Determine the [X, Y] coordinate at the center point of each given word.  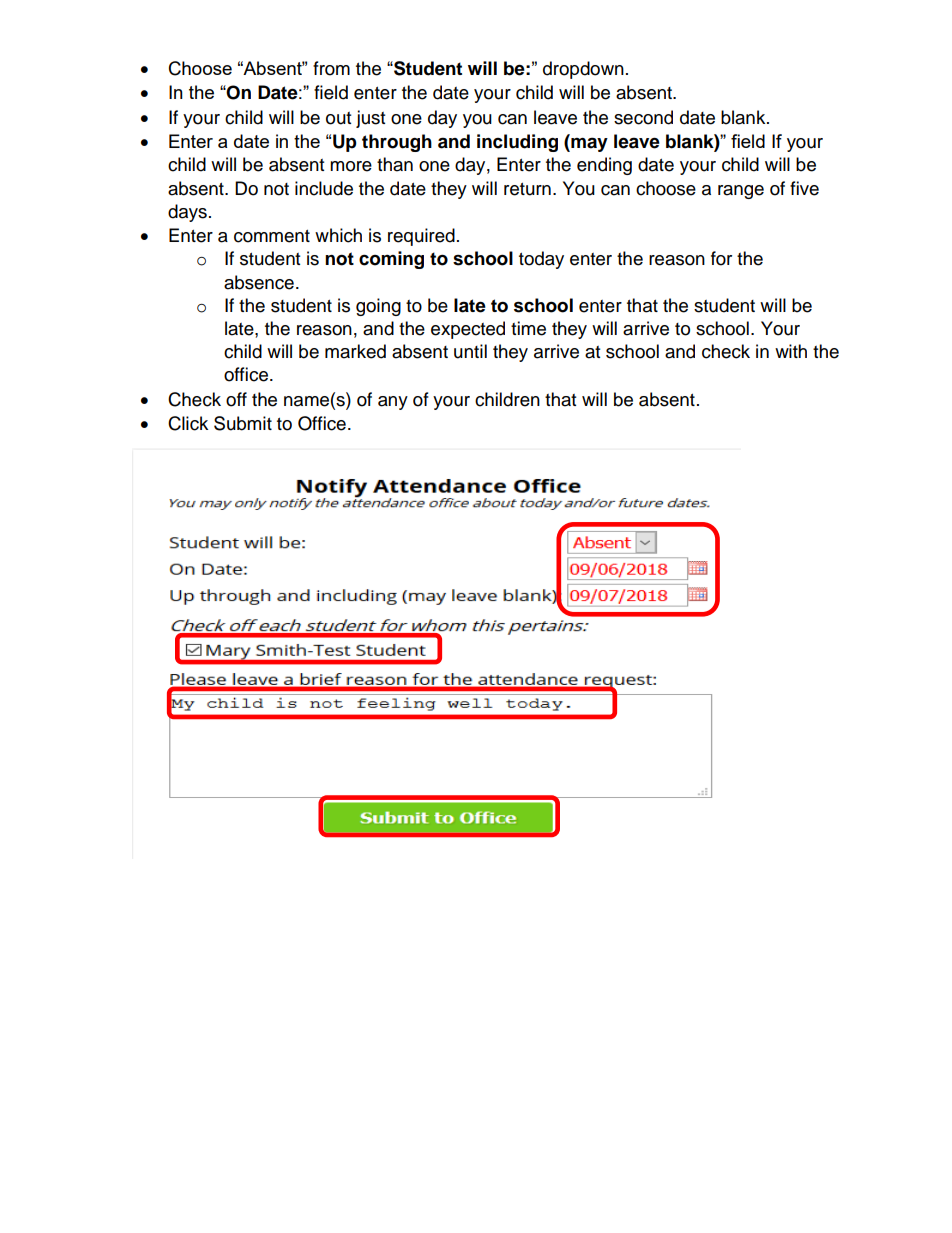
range [741, 192]
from [331, 68]
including [517, 143]
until [470, 351]
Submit [243, 423]
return [527, 189]
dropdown [583, 70]
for [721, 258]
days [187, 213]
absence [259, 282]
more [351, 166]
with [791, 351]
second [643, 117]
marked [355, 351]
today [541, 260]
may [588, 144]
